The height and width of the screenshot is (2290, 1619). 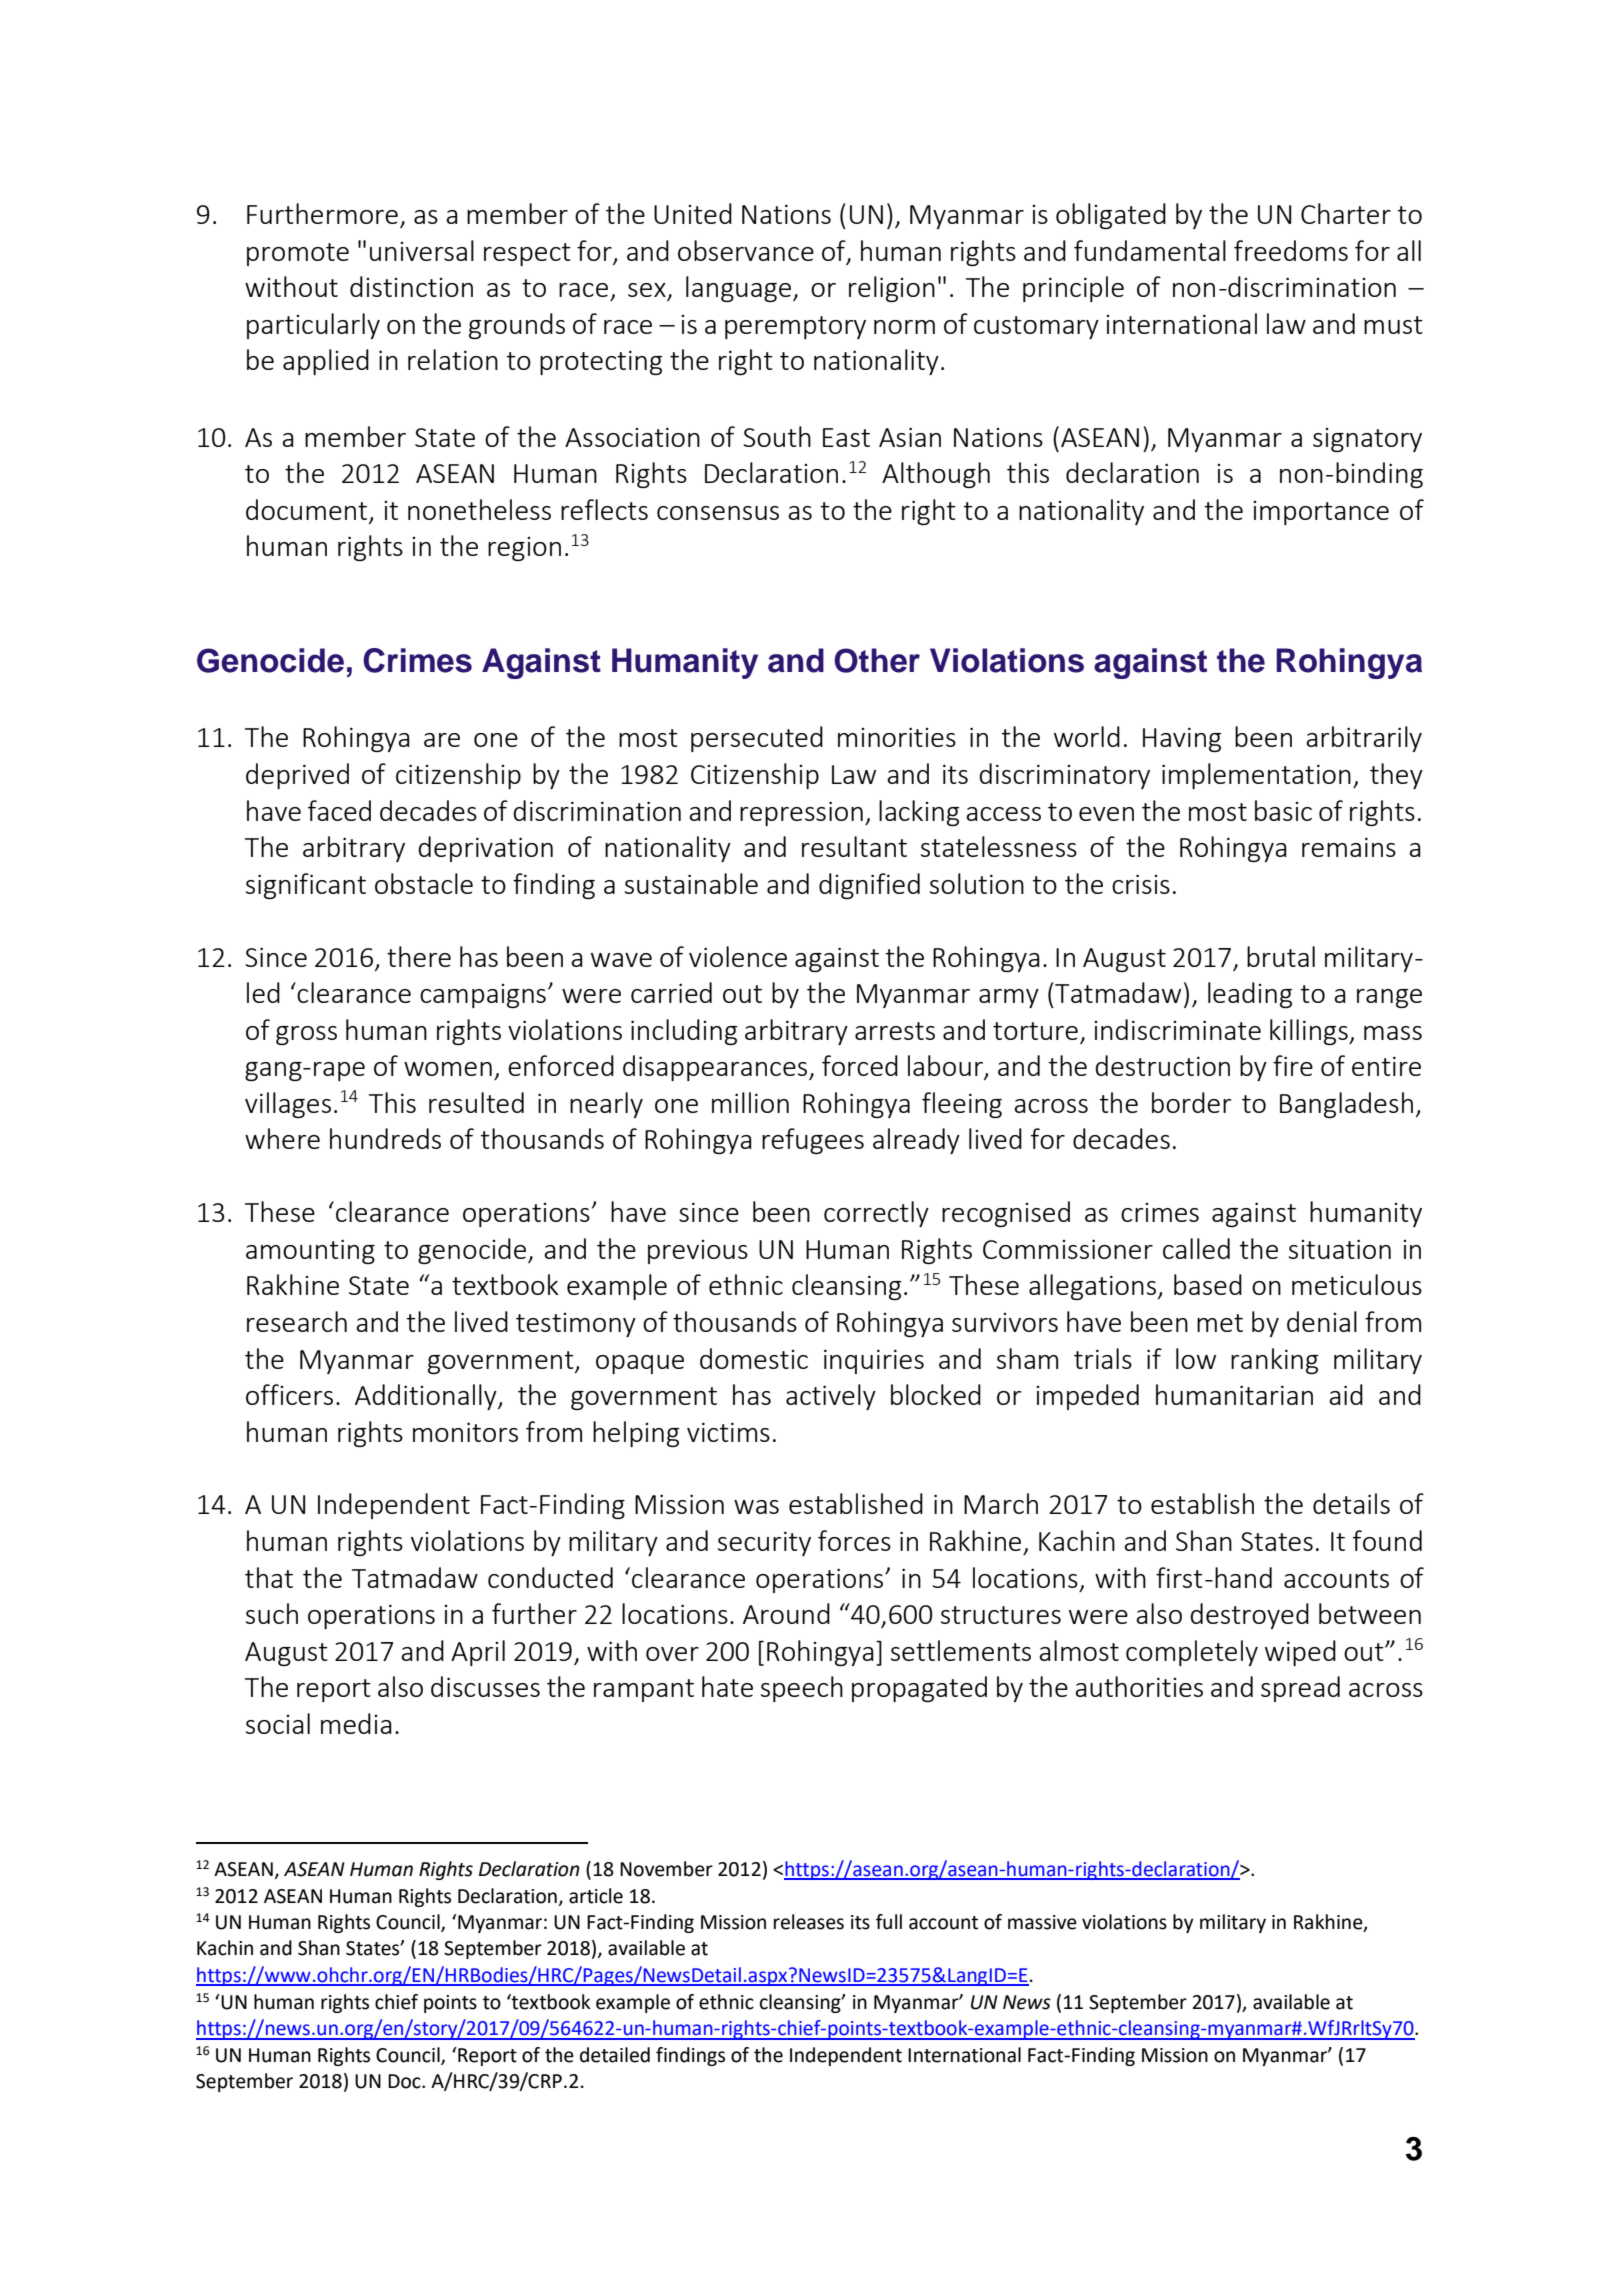 What do you see at coordinates (1291, 250) in the screenshot?
I see `freedoms` at bounding box center [1291, 250].
